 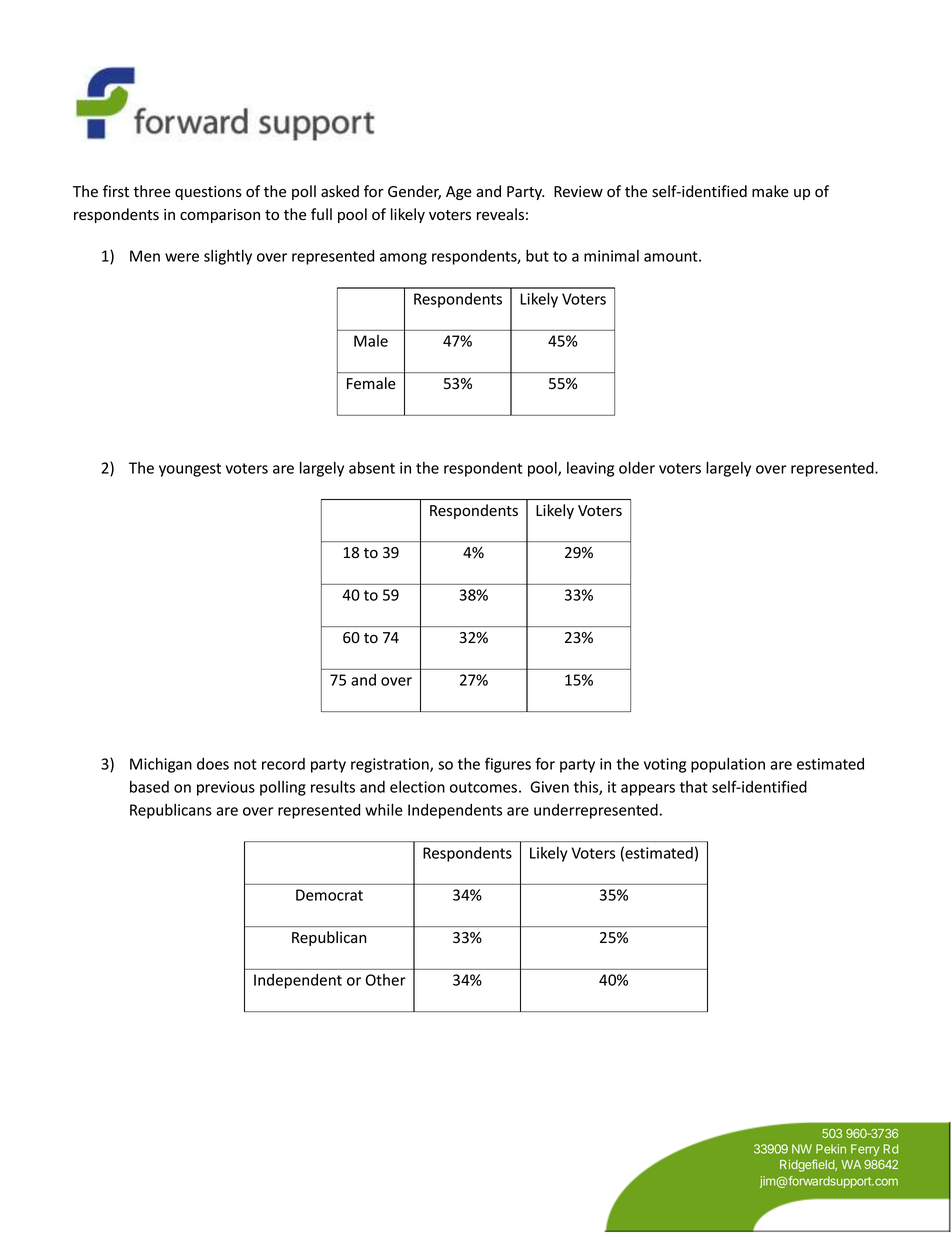 What do you see at coordinates (637, 467) in the screenshot?
I see `older` at bounding box center [637, 467].
